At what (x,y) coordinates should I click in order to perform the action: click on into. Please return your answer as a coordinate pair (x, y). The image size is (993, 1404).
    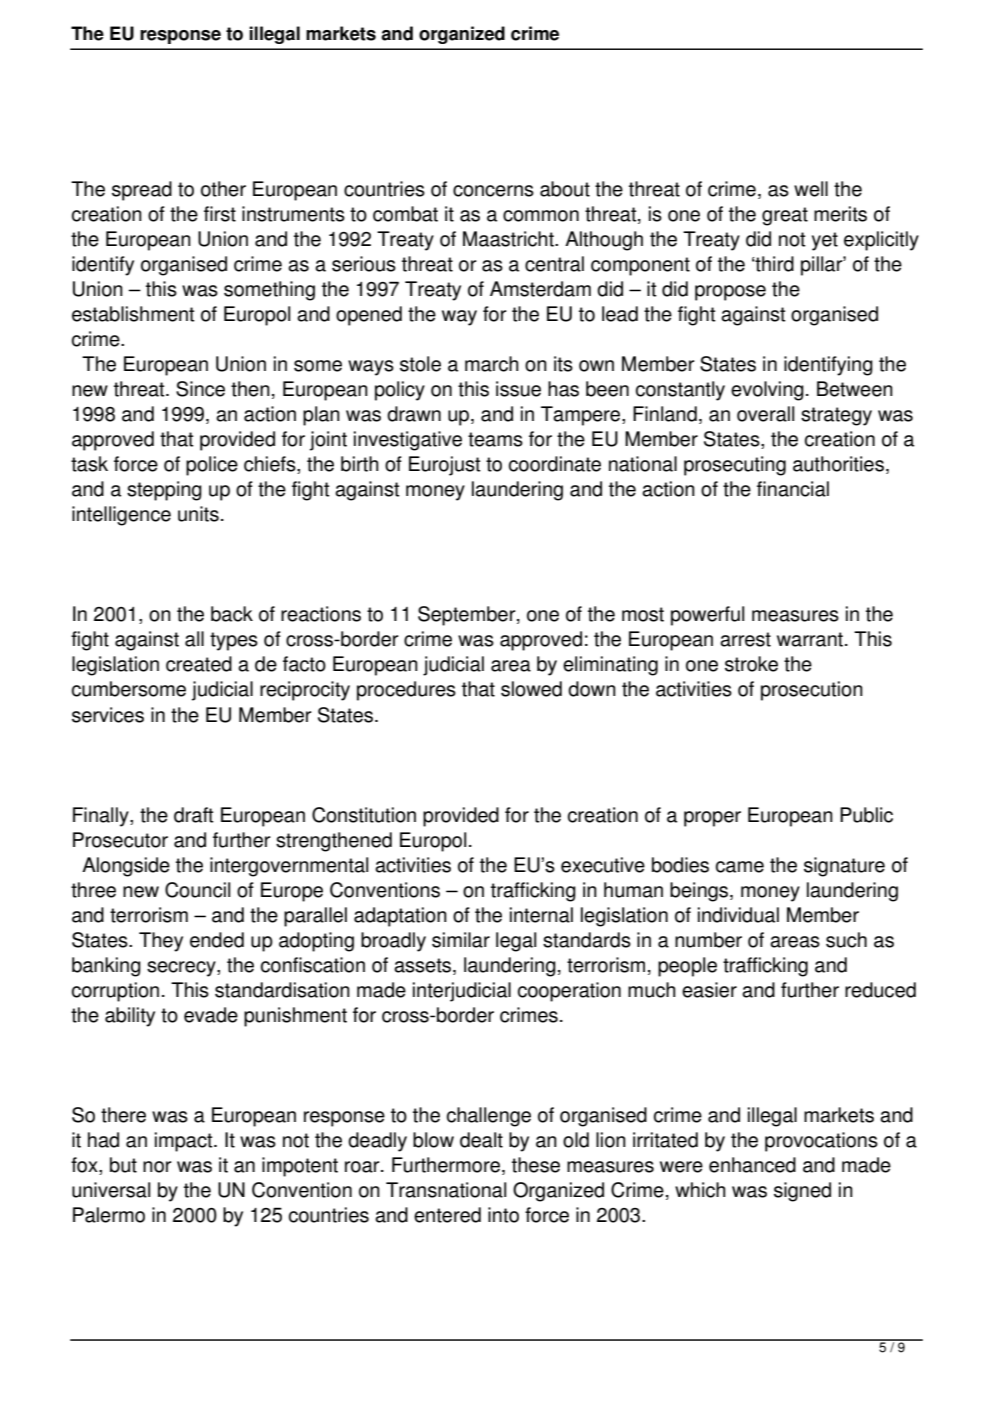
    Looking at the image, I should click on (503, 1215).
